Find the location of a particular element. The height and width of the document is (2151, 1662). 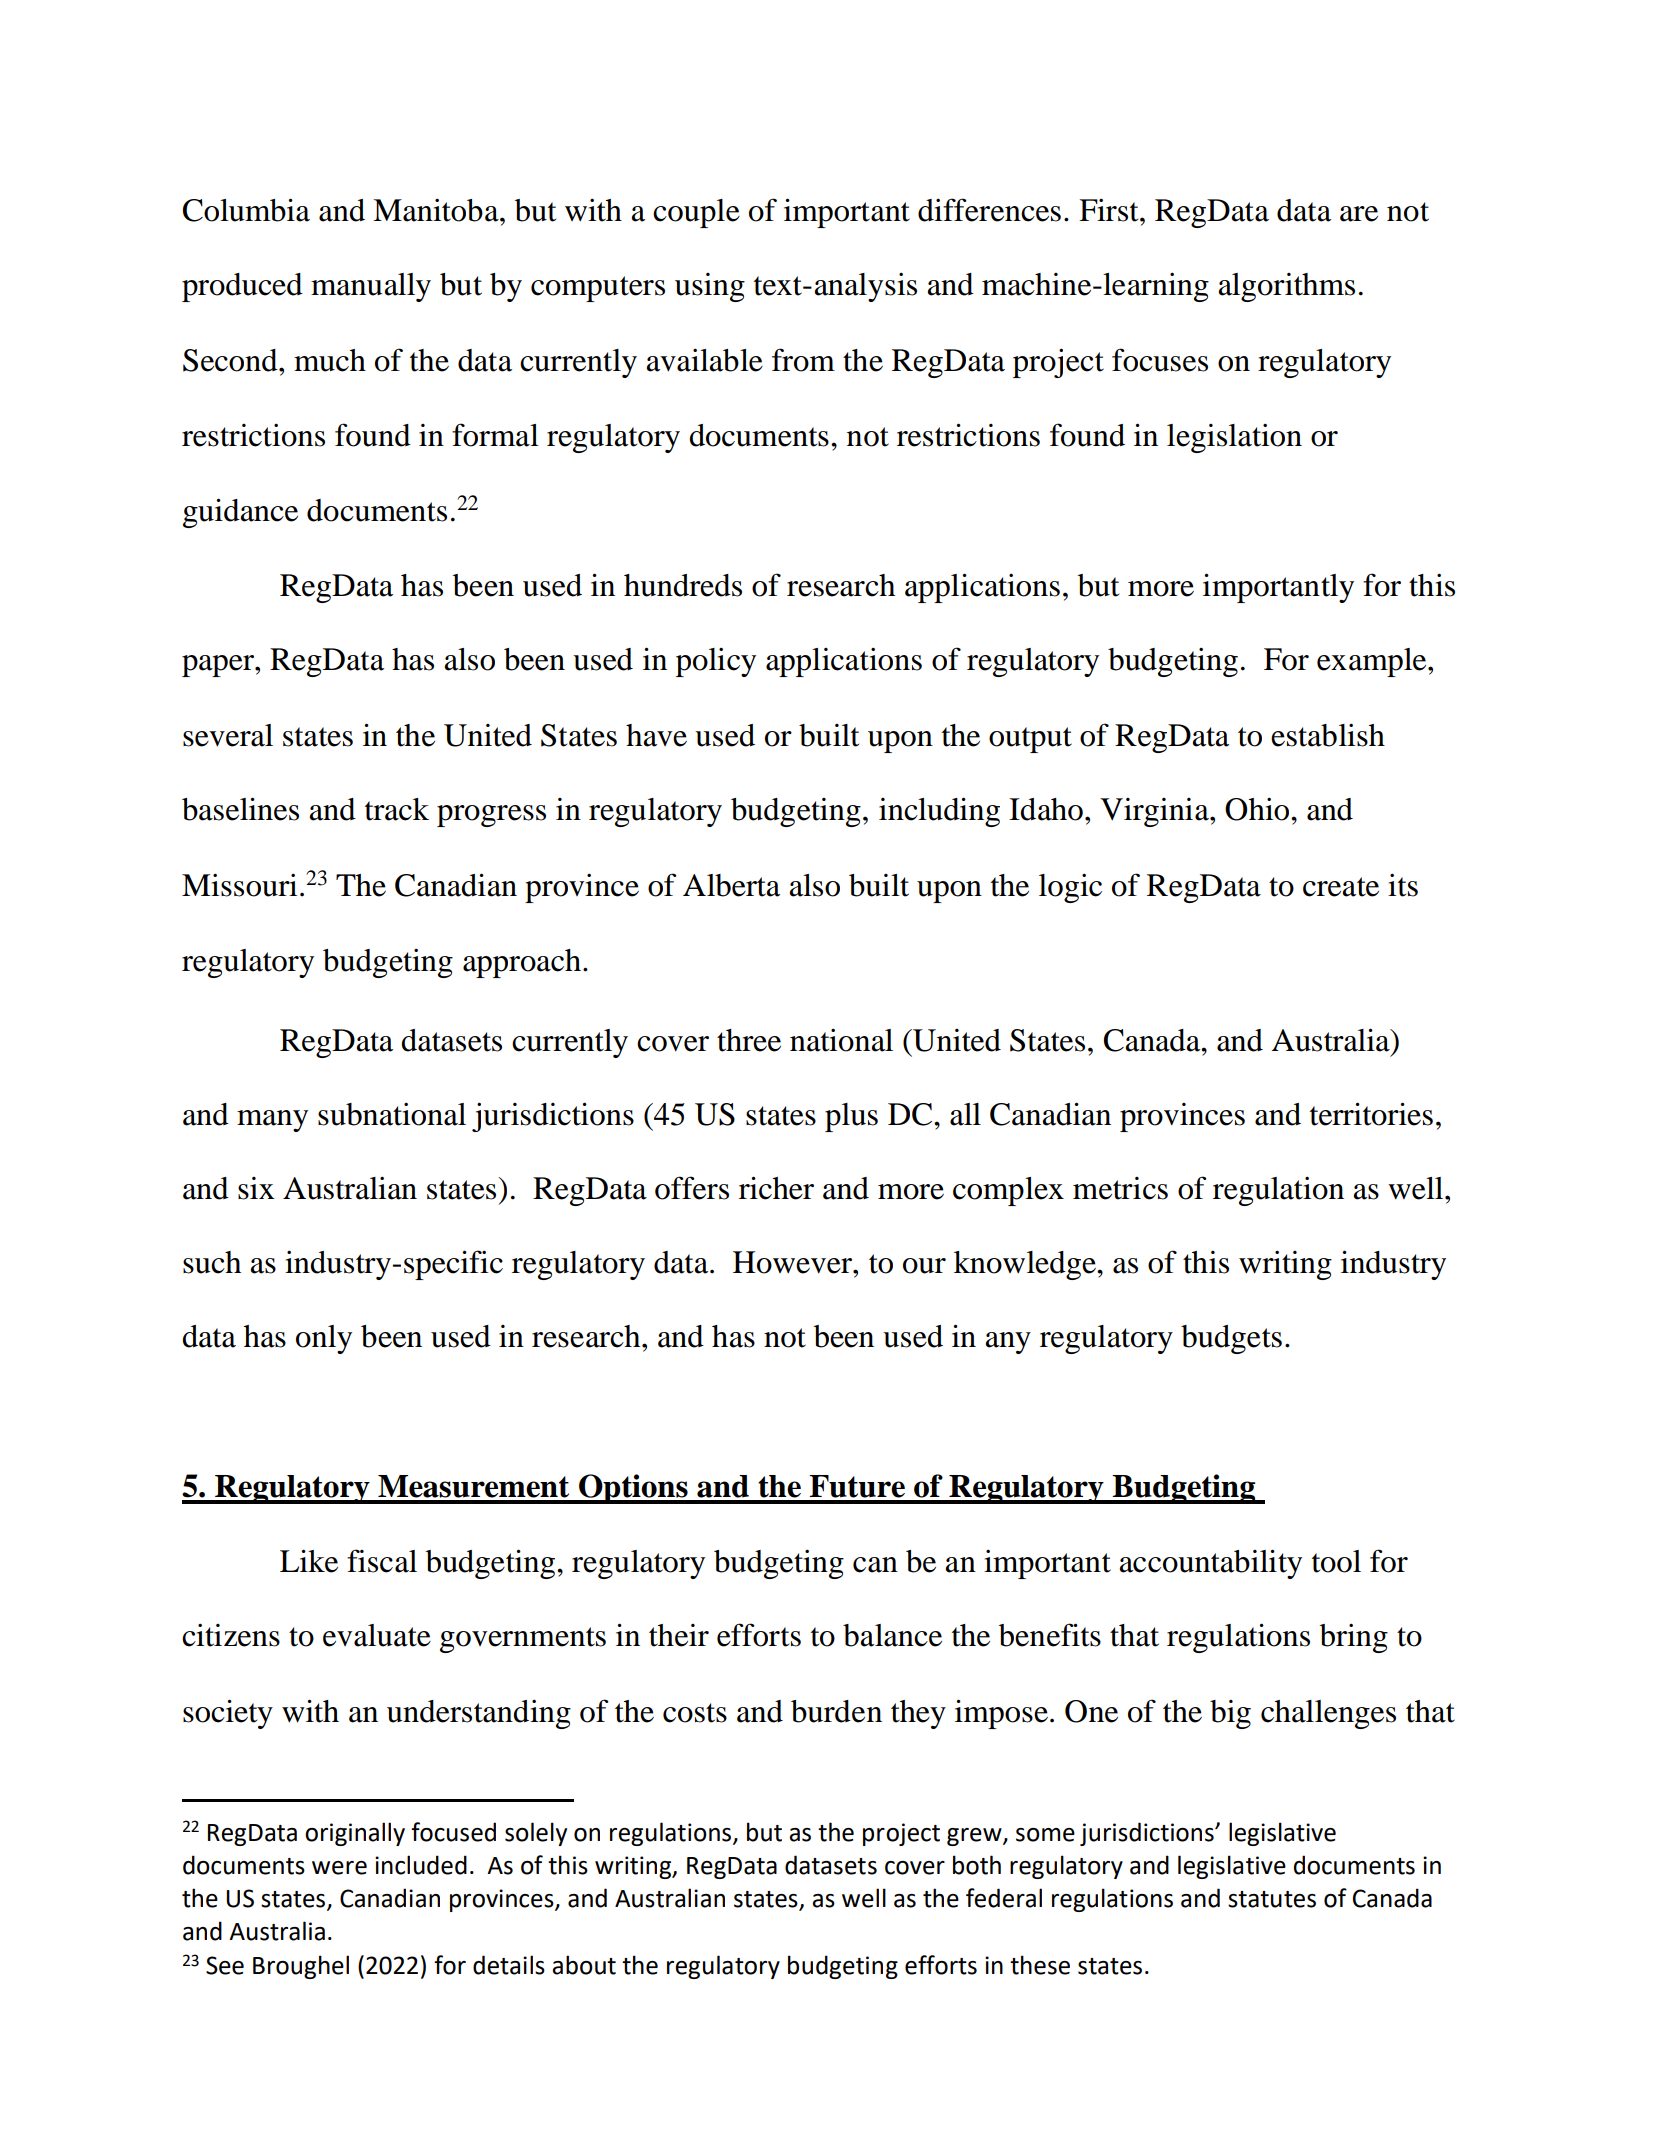

manually is located at coordinates (371, 287).
